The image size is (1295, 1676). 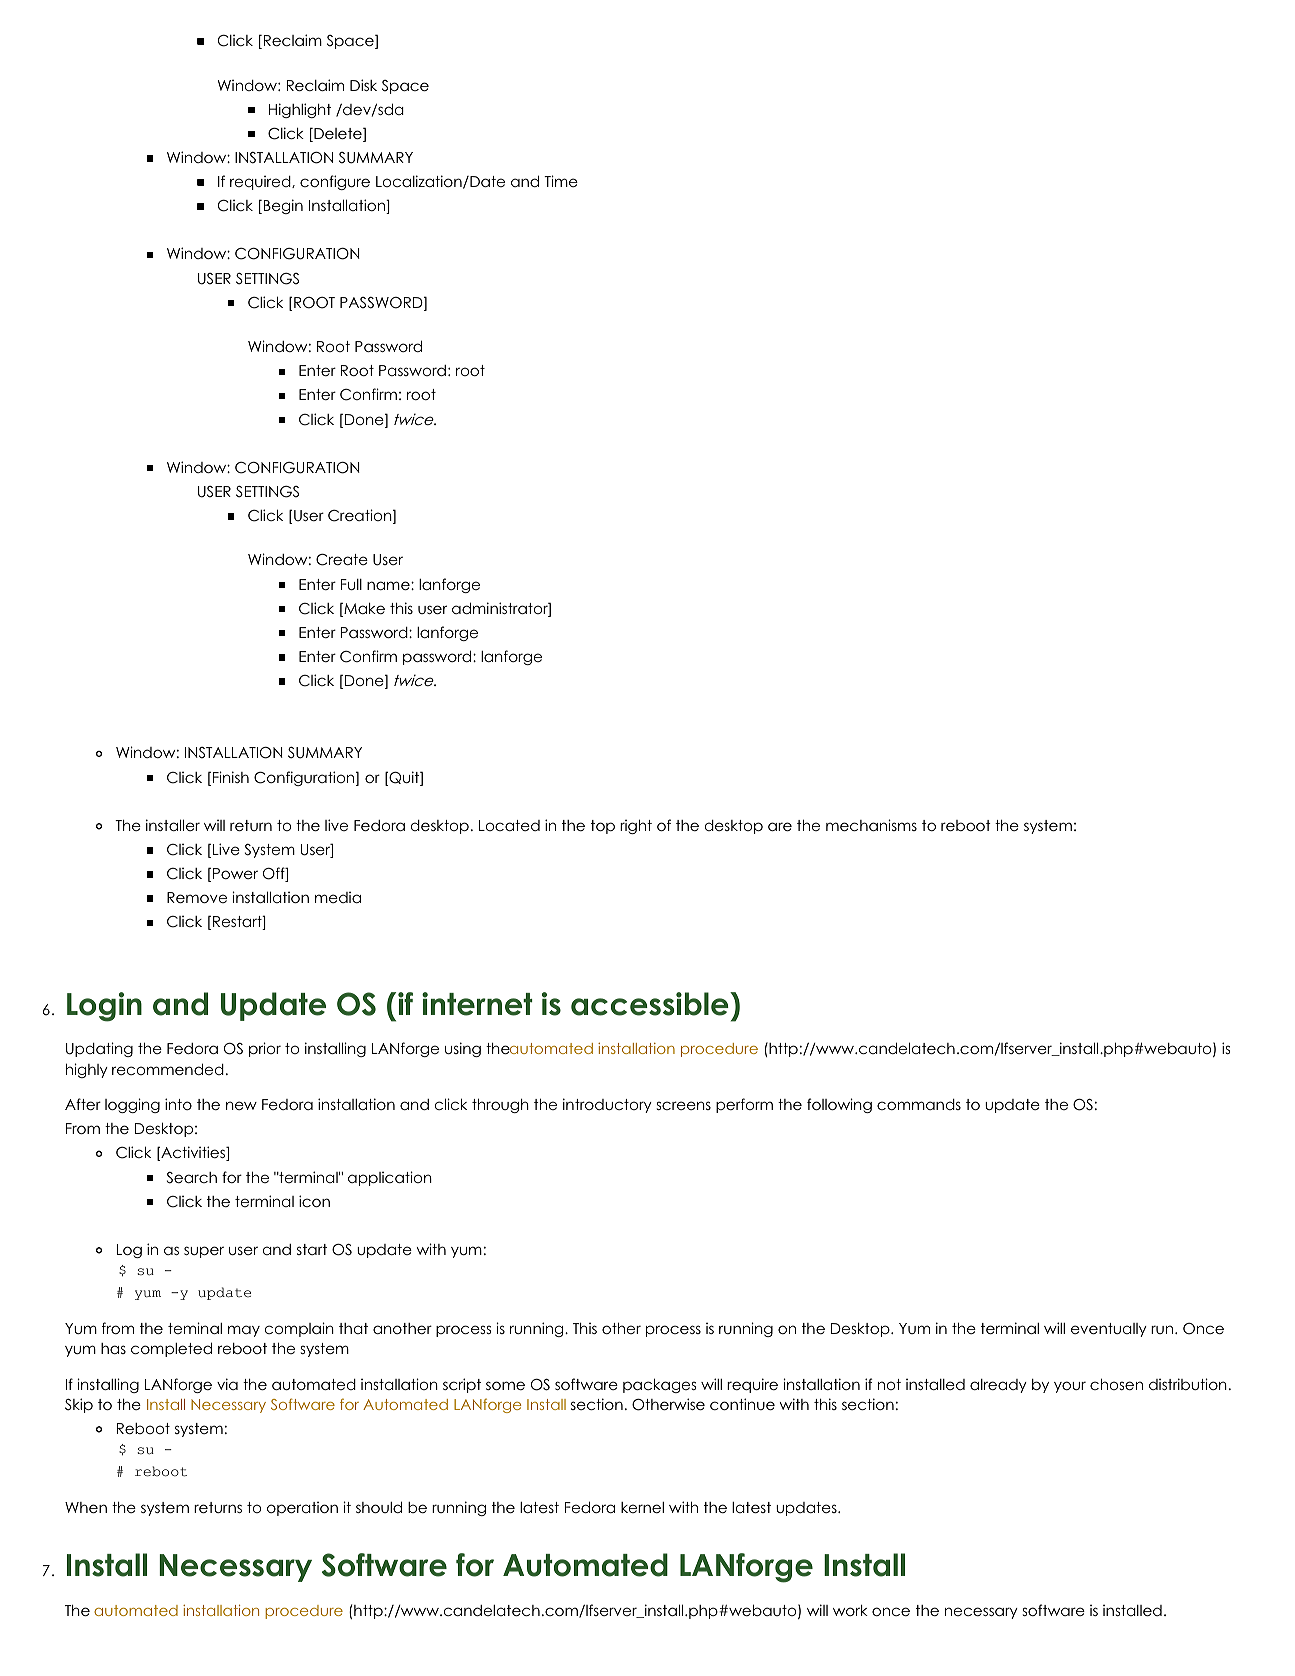 What do you see at coordinates (561, 181) in the document?
I see `Time` at bounding box center [561, 181].
